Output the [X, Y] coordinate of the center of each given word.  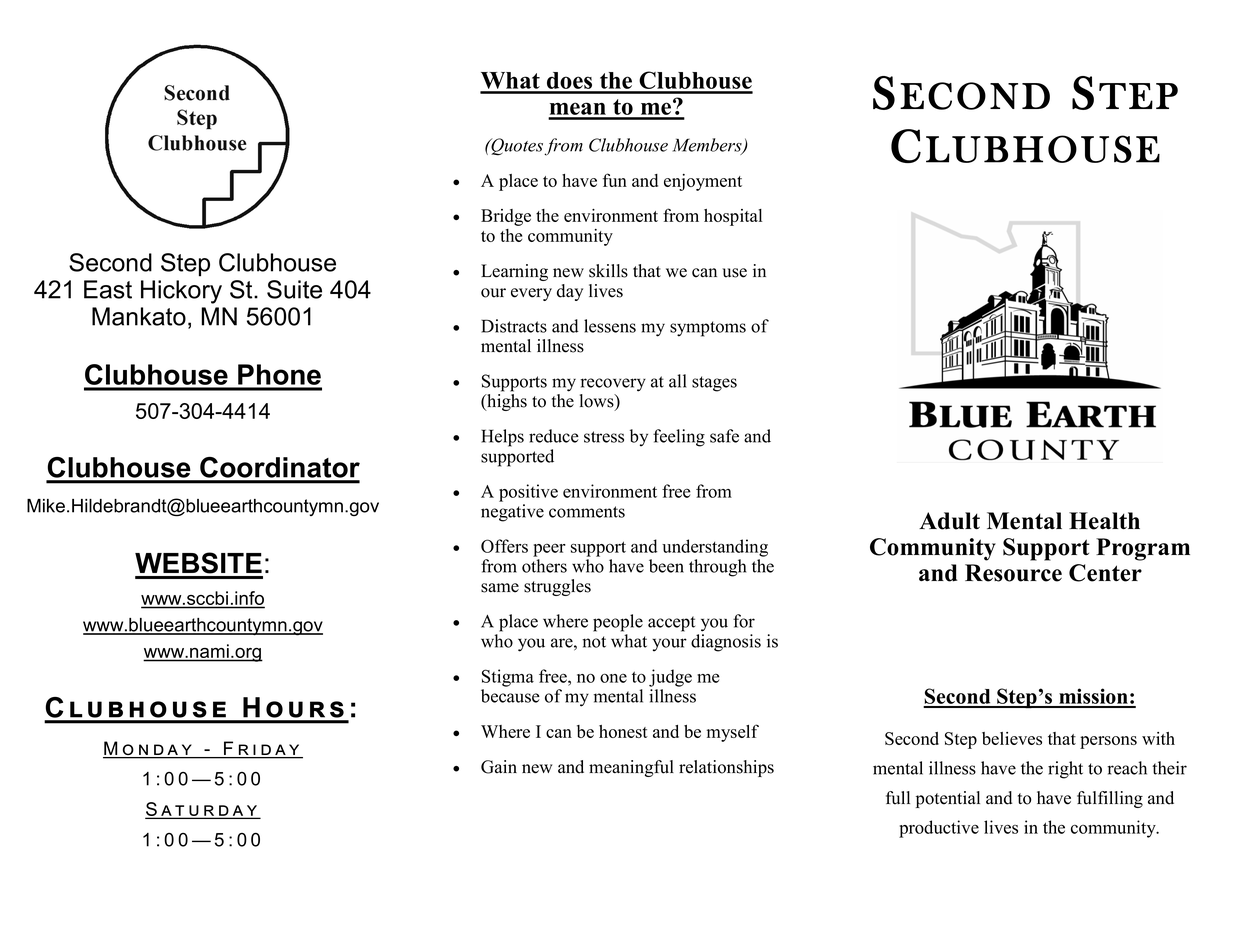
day [570, 292]
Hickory [181, 292]
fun [615, 180]
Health [1104, 521]
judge [670, 678]
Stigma [508, 678]
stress [604, 437]
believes [1012, 738]
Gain [499, 767]
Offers [504, 546]
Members [708, 146]
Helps [502, 438]
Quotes [517, 147]
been [666, 566]
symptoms [708, 329]
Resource [1013, 573]
